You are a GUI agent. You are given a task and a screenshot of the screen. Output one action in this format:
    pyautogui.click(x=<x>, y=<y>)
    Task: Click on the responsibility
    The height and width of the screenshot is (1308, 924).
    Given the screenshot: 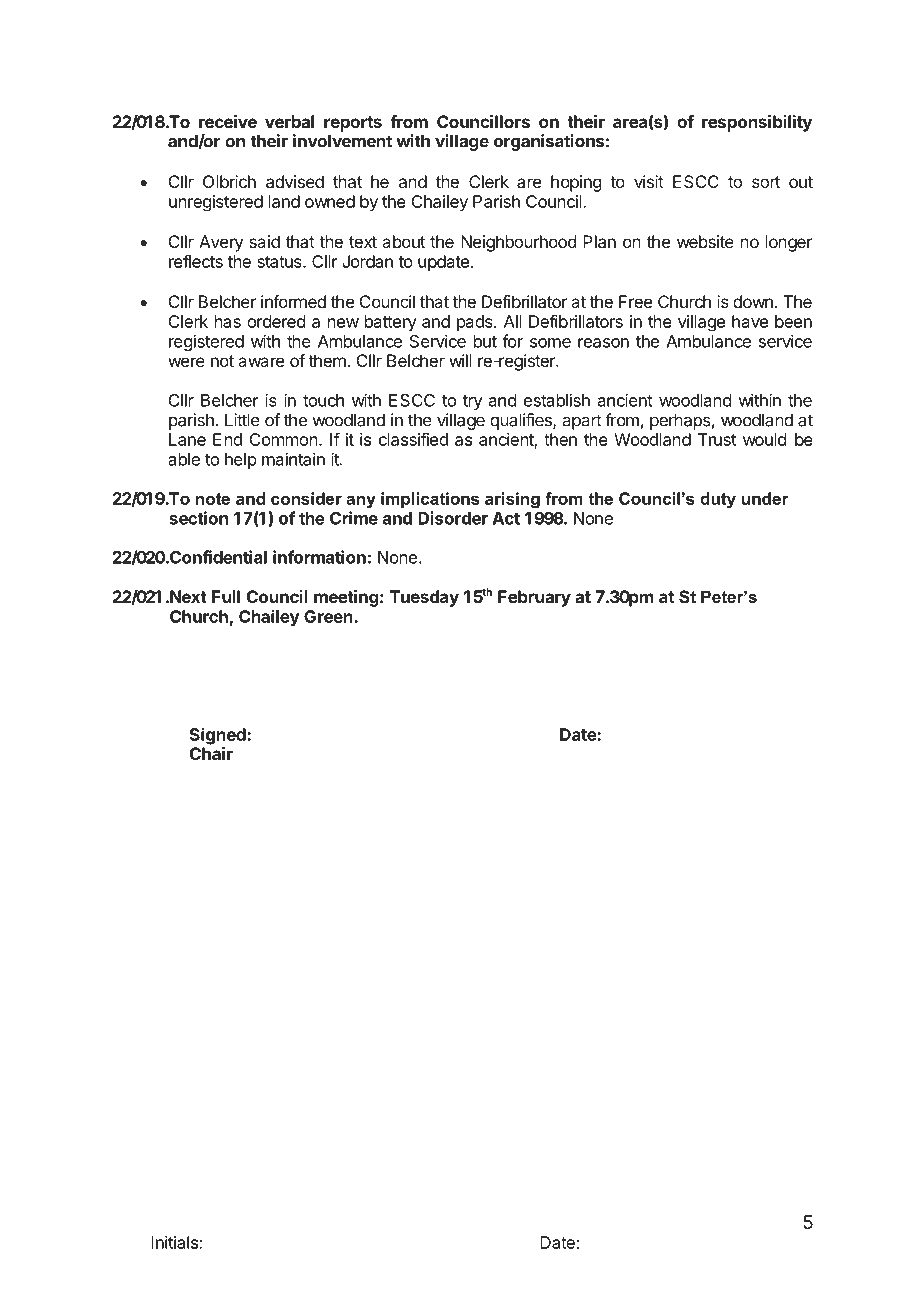 What is the action you would take?
    pyautogui.click(x=757, y=123)
